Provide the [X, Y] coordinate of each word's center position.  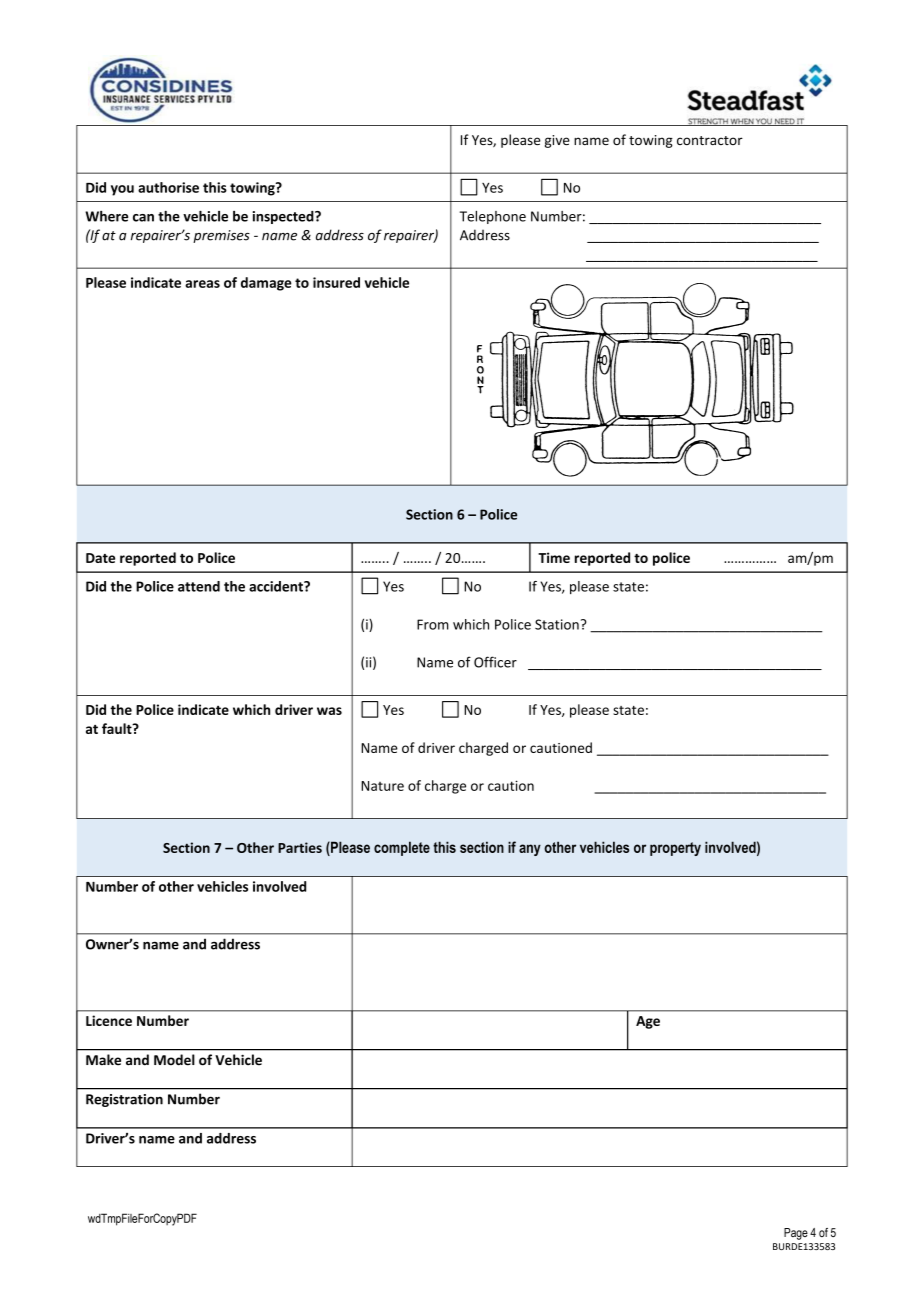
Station [557, 624]
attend [199, 586]
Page [796, 1234]
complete [402, 848]
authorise [168, 187]
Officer [495, 662]
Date [100, 558]
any [530, 850]
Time [554, 557]
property [675, 849]
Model [174, 1060]
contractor [710, 140]
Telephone [493, 217]
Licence [109, 1020]
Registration [124, 1100]
